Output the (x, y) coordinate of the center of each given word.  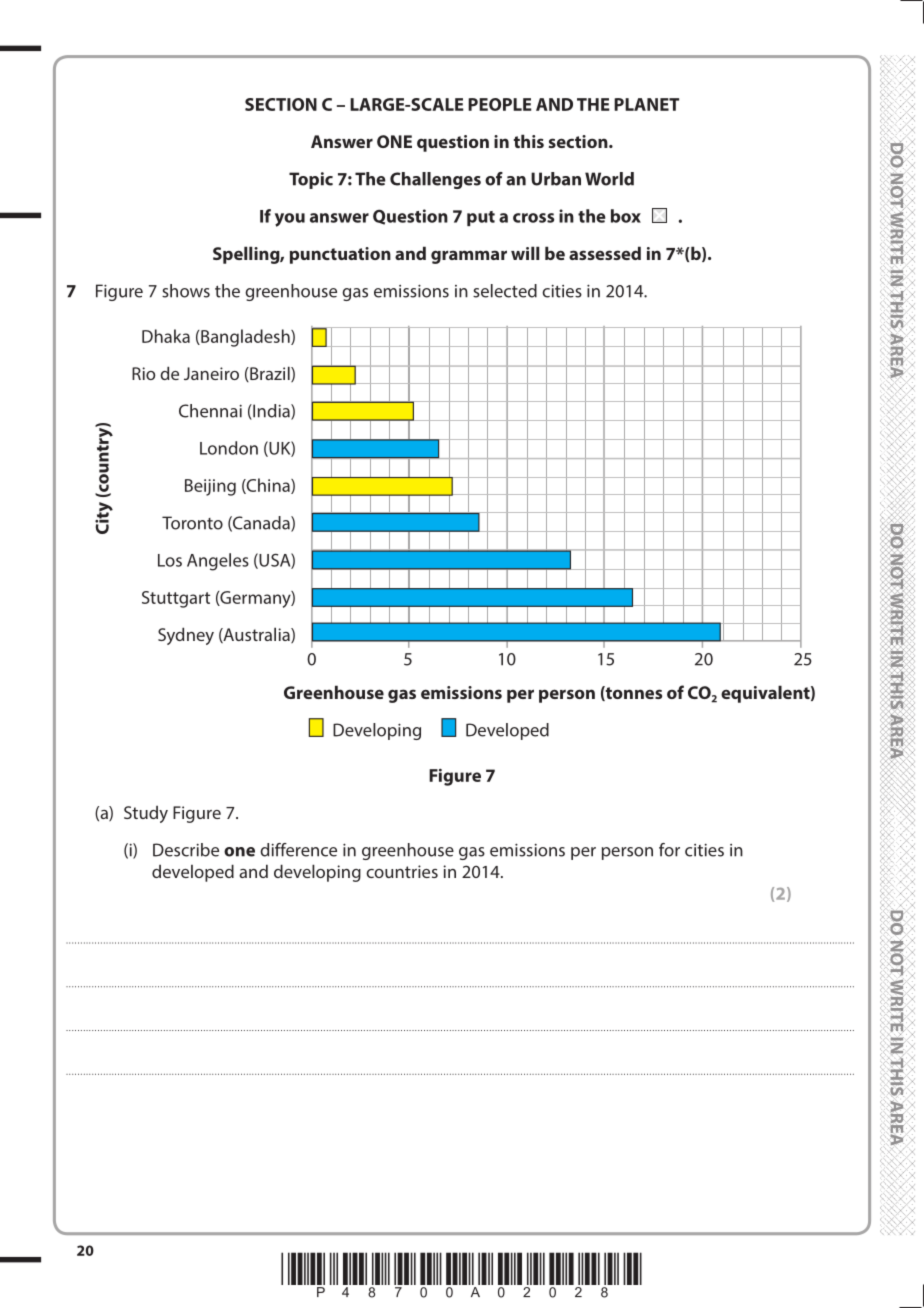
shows (186, 291)
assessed (605, 253)
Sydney (186, 636)
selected (505, 291)
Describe (186, 850)
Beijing (210, 487)
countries (402, 871)
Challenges (435, 180)
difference (298, 850)
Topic (311, 180)
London (229, 448)
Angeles (218, 562)
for (669, 850)
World (609, 179)
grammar (469, 257)
